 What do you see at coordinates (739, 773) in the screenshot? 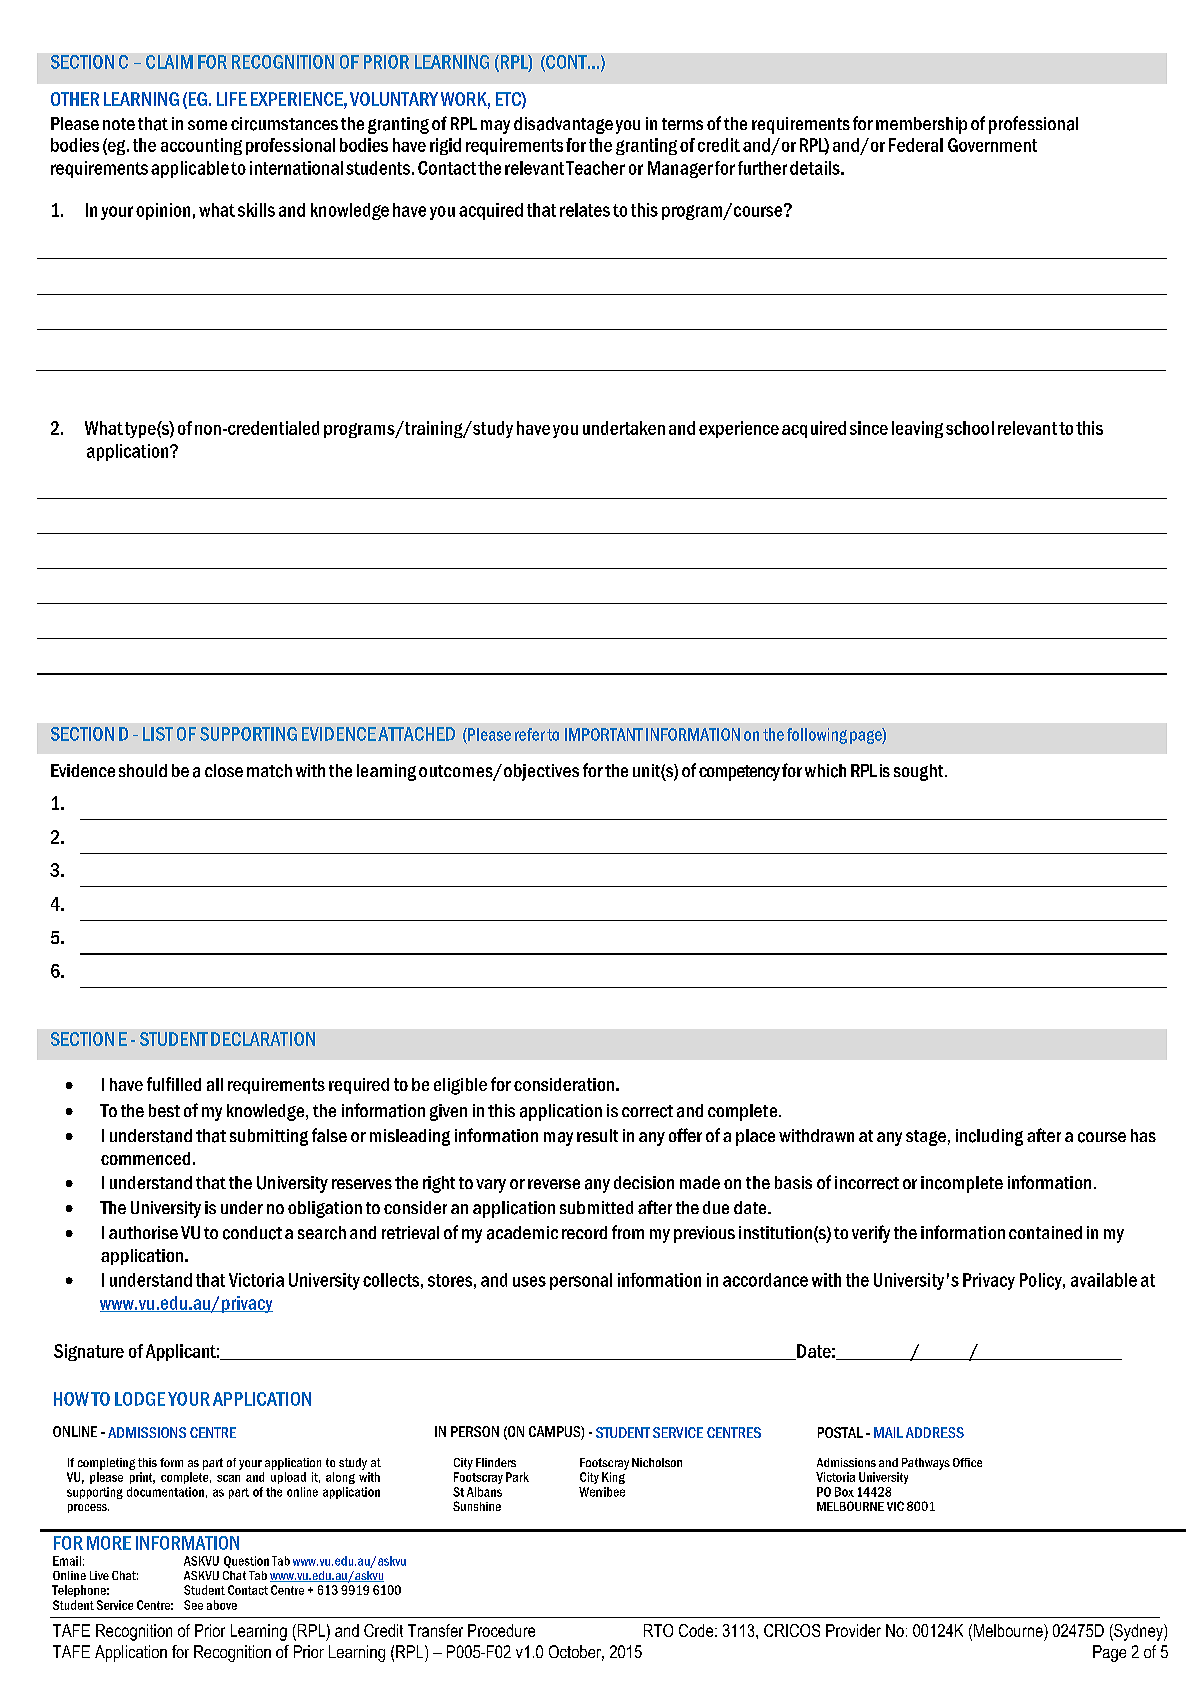
I see `competency` at bounding box center [739, 773].
